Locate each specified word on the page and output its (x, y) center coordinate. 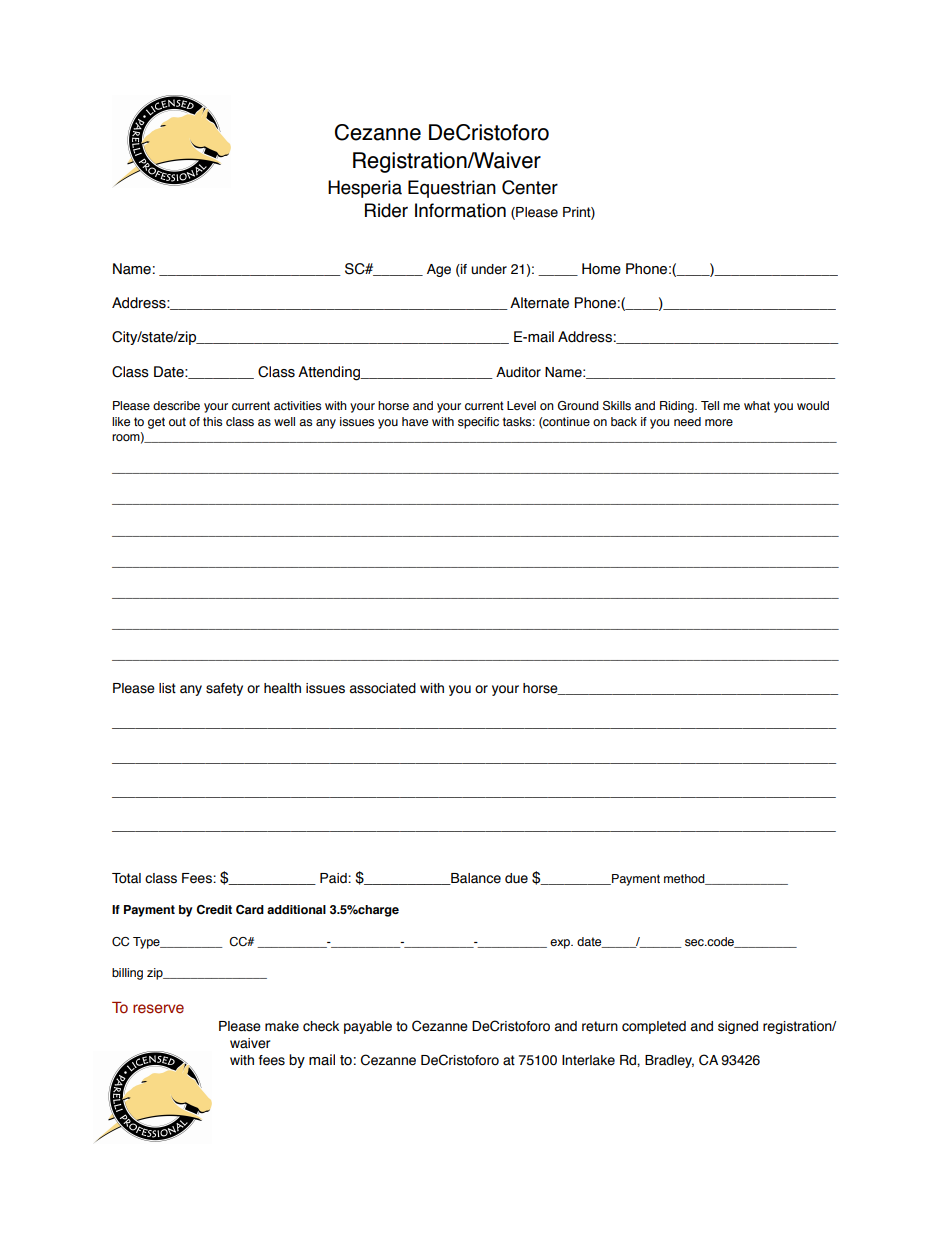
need (687, 421)
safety (224, 689)
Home (601, 269)
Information (460, 210)
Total (126, 878)
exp (561, 944)
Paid (334, 878)
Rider (386, 210)
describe (176, 406)
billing (127, 974)
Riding (678, 407)
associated (383, 688)
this (212, 422)
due (516, 878)
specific (478, 423)
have (415, 421)
